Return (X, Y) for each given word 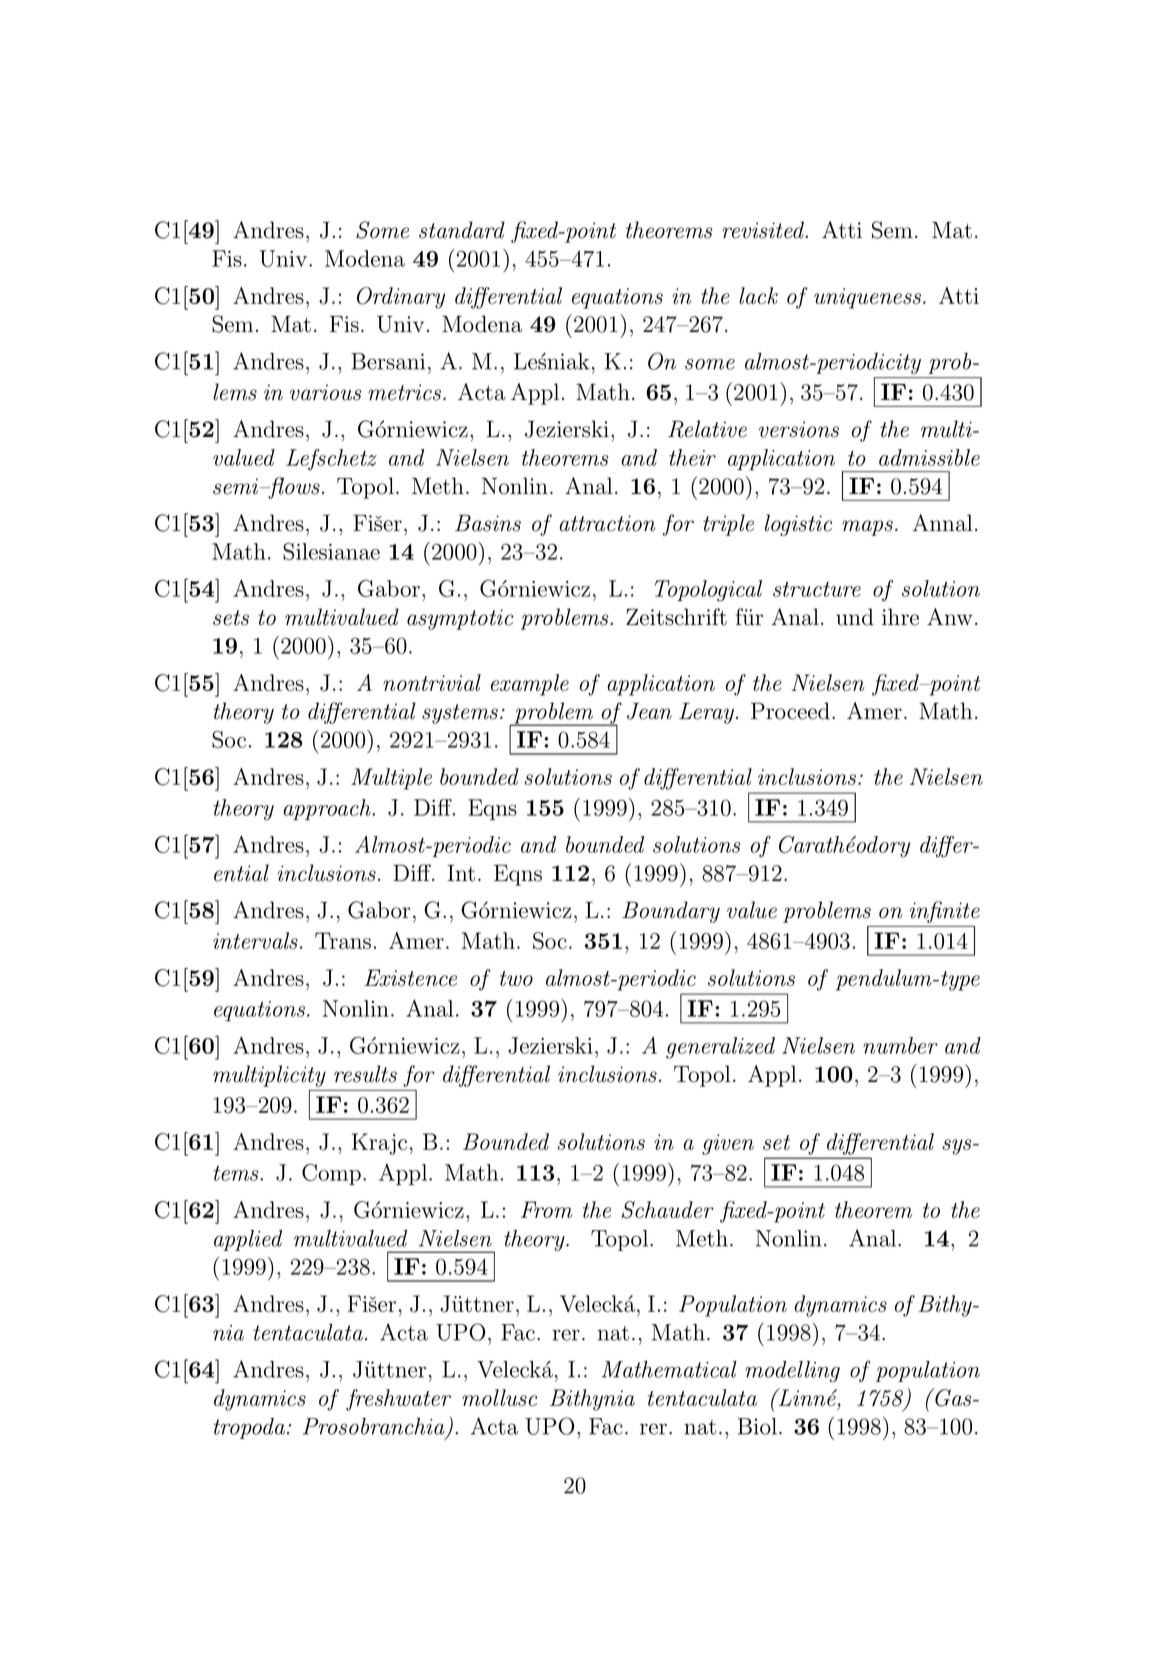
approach (328, 809)
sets (231, 618)
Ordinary (401, 298)
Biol (757, 1426)
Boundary (671, 912)
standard (462, 230)
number (900, 1045)
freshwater (398, 1400)
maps (867, 528)
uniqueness (867, 298)
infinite (945, 912)
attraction (607, 523)
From (546, 1209)
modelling (792, 1371)
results (365, 1074)
